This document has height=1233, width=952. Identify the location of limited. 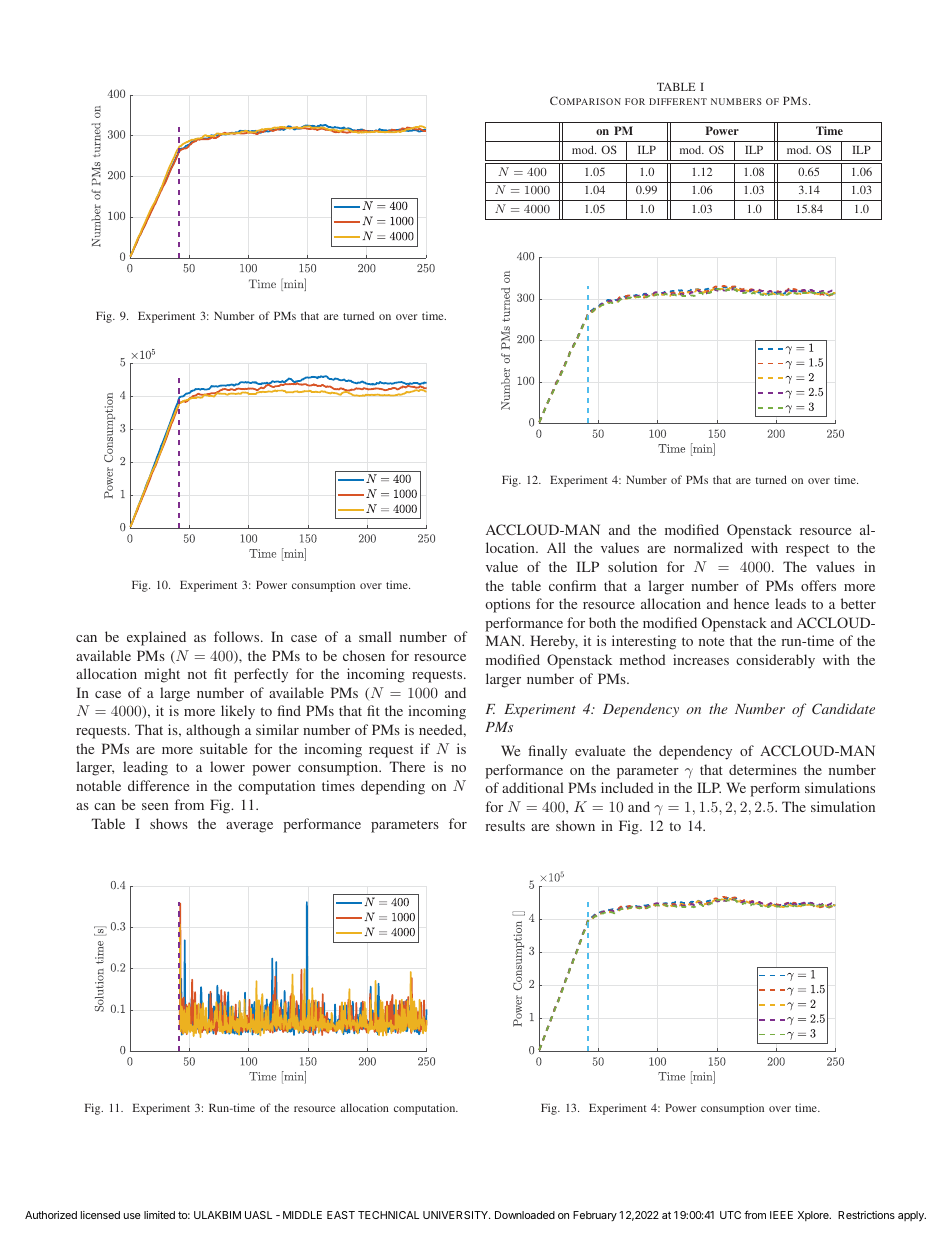
(159, 1215).
